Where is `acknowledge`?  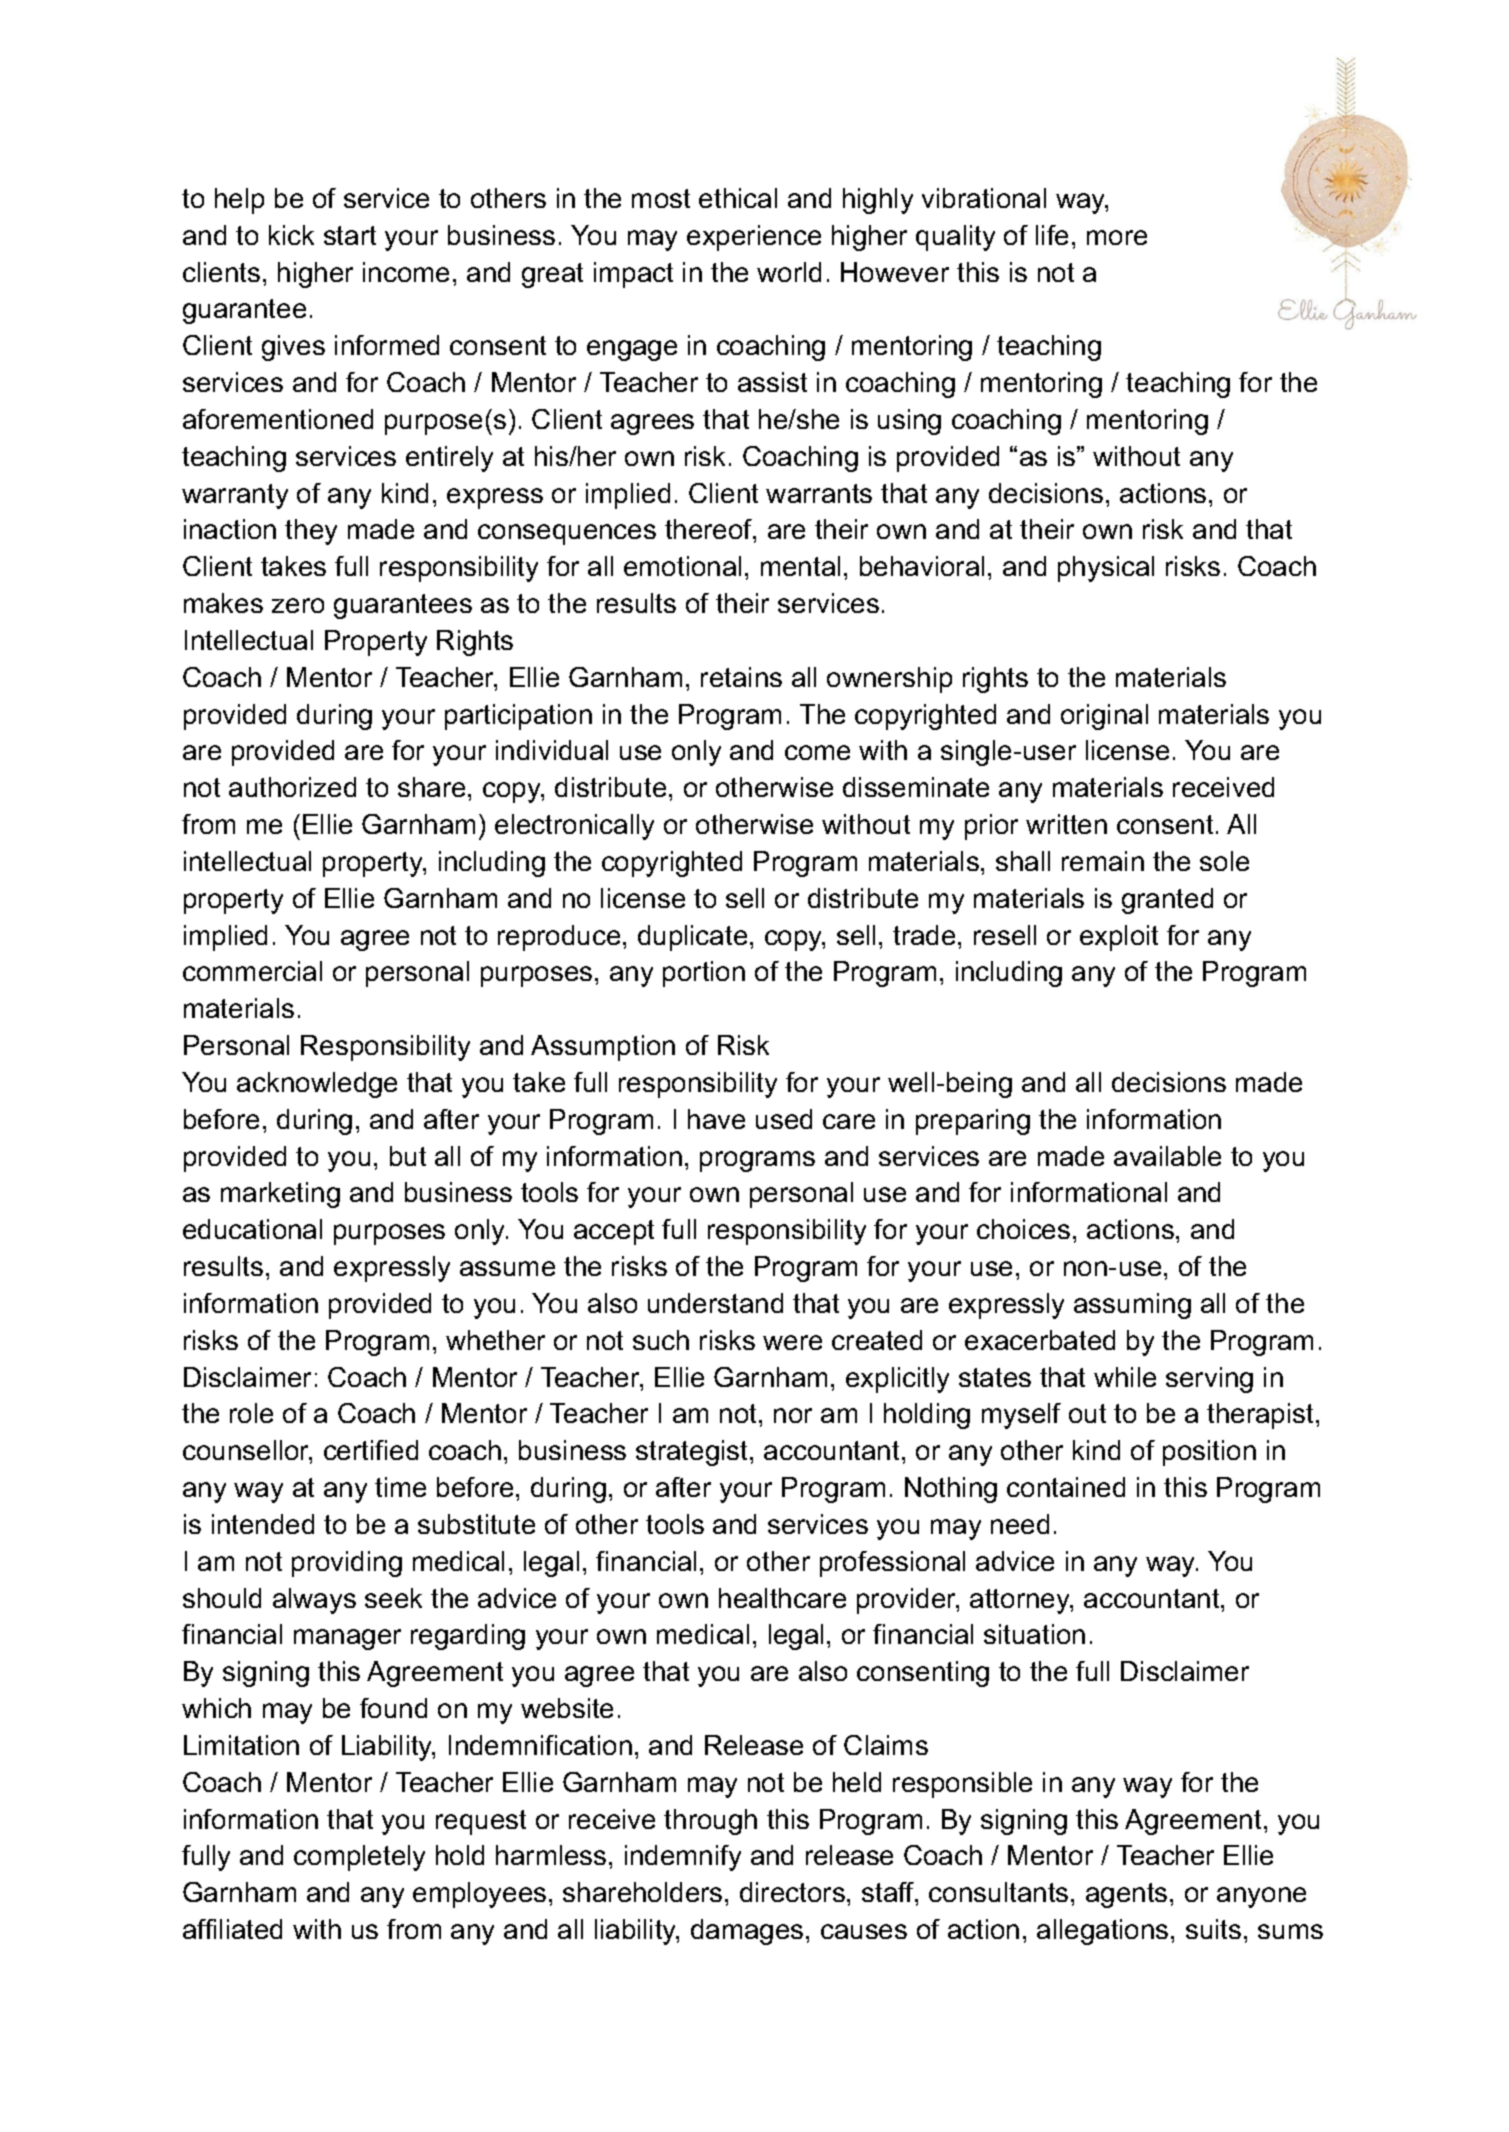
acknowledge is located at coordinates (317, 1085).
